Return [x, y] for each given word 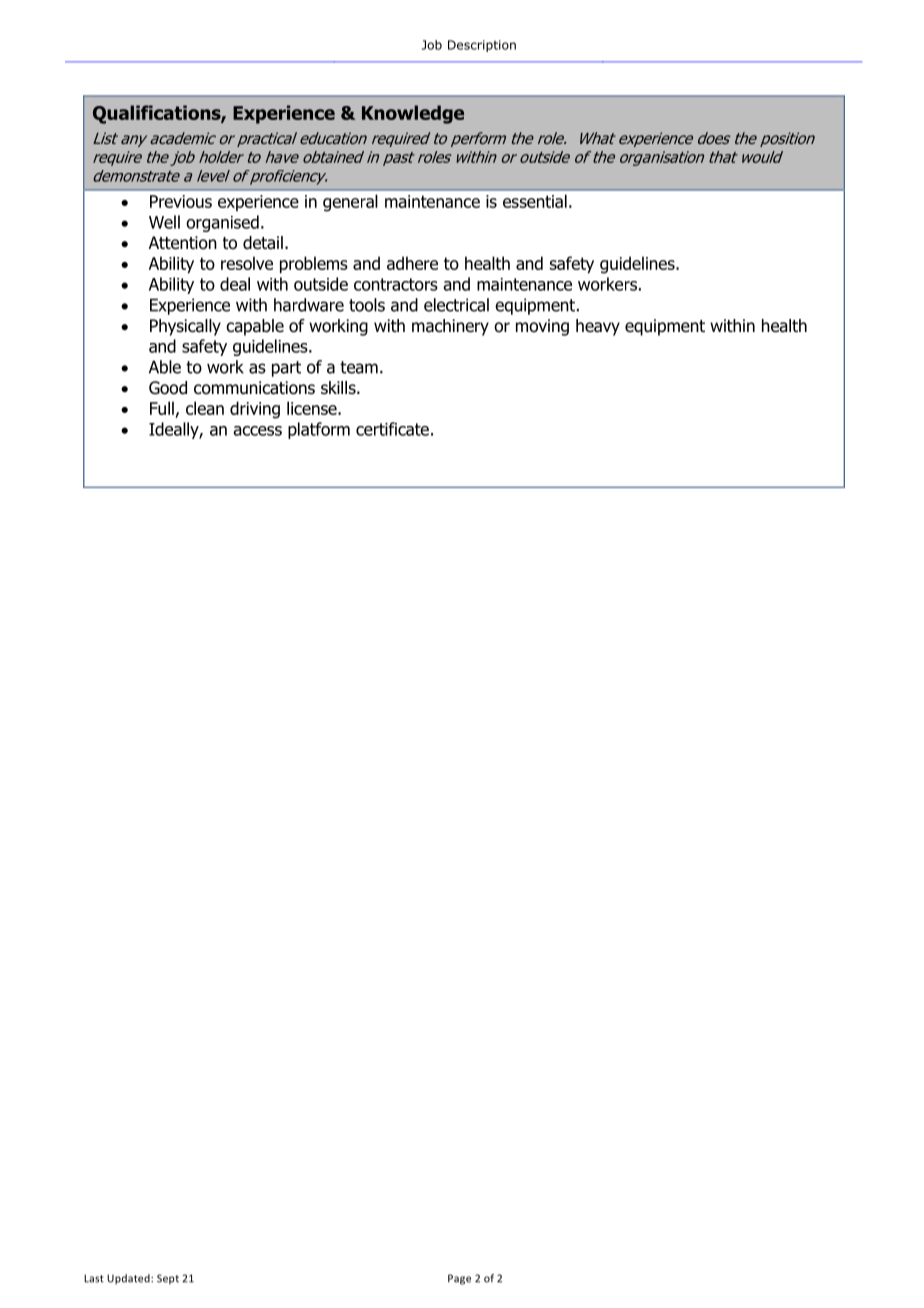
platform [319, 430]
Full [163, 409]
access [257, 431]
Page [459, 1279]
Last [94, 1278]
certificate [392, 429]
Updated [129, 1279]
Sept [168, 1279]
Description [482, 46]
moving [542, 327]
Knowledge [413, 114]
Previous [181, 201]
